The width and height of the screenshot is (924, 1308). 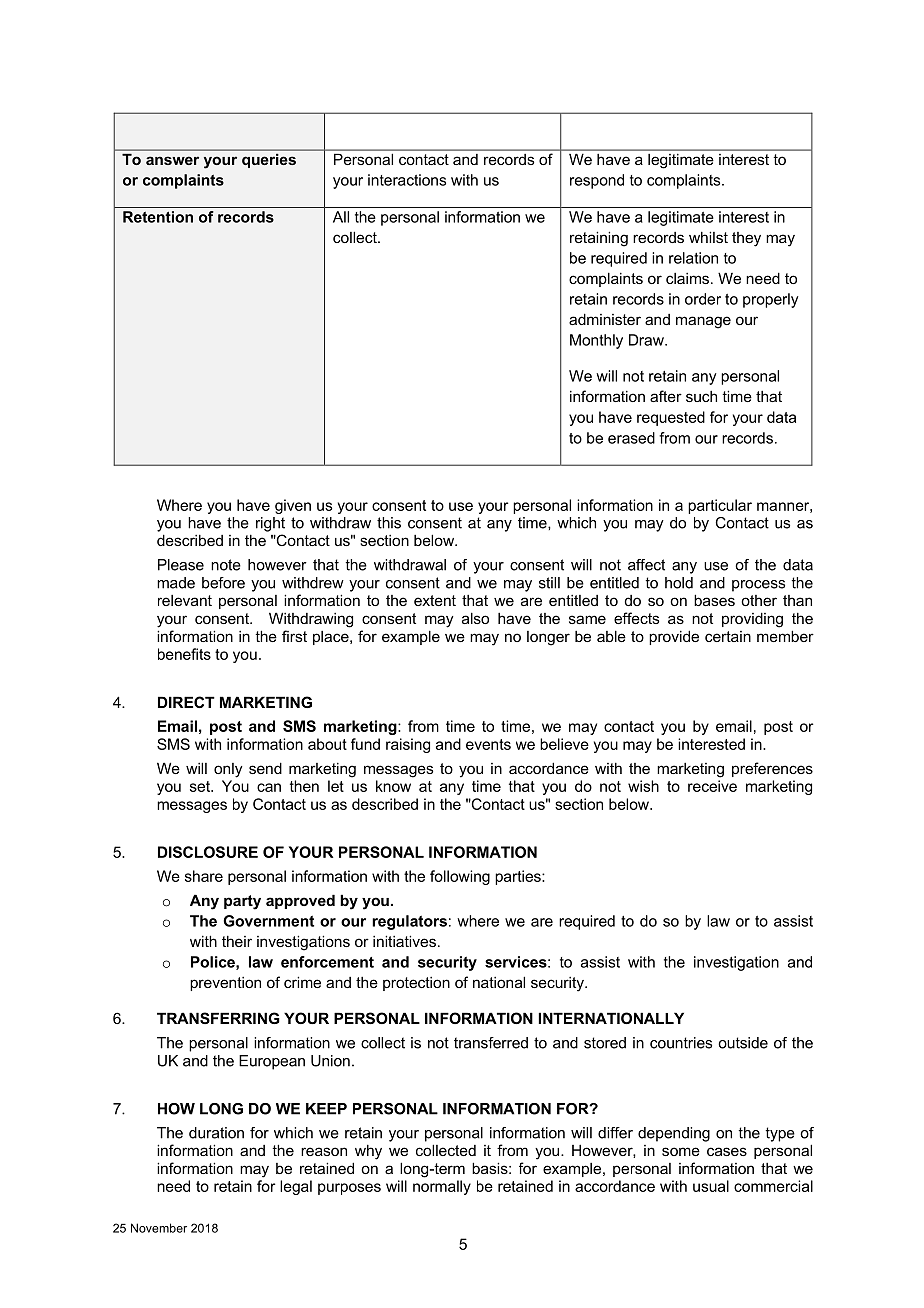 I want to click on normally, so click(x=442, y=1187).
